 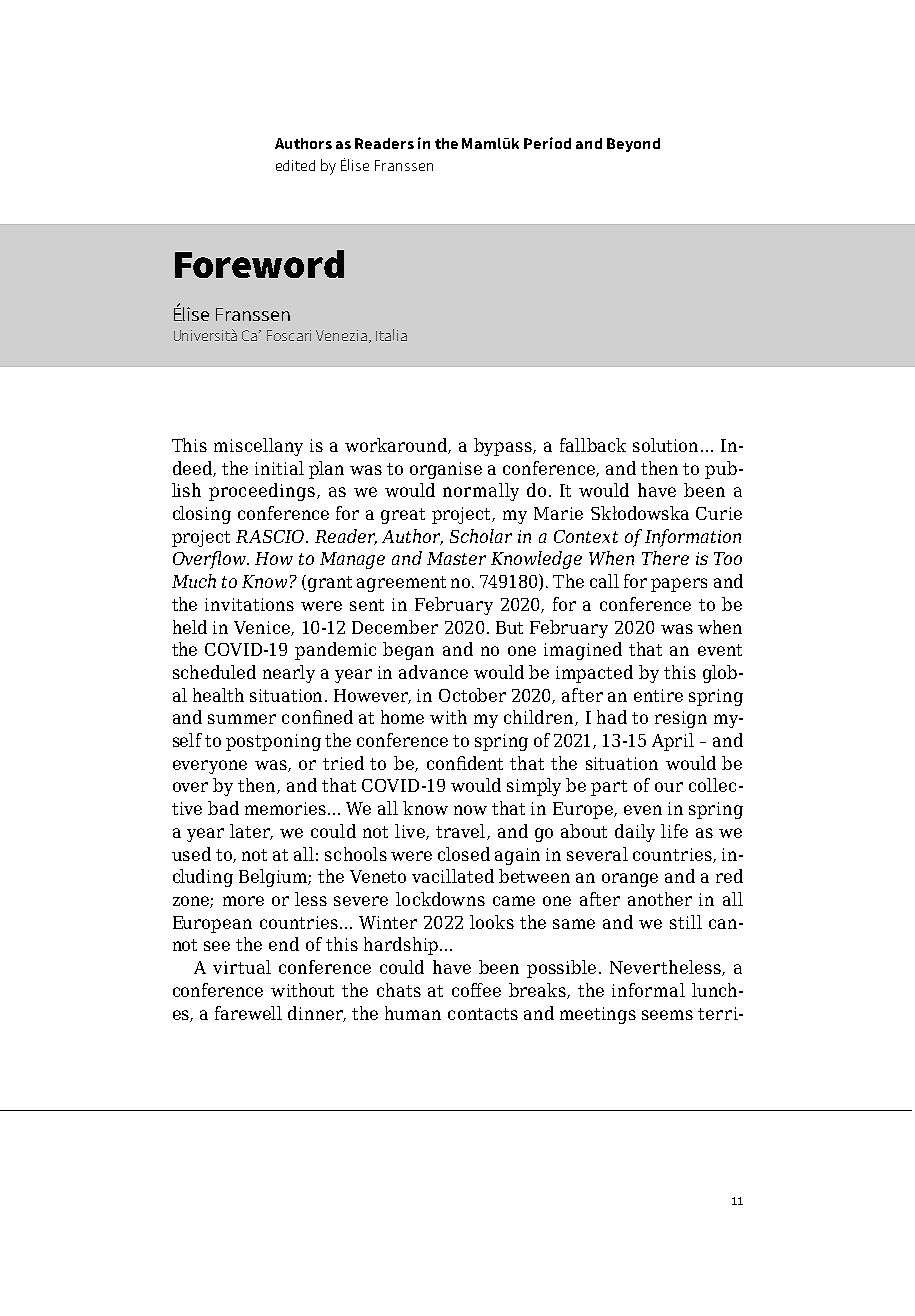 I want to click on edited, so click(x=295, y=165).
